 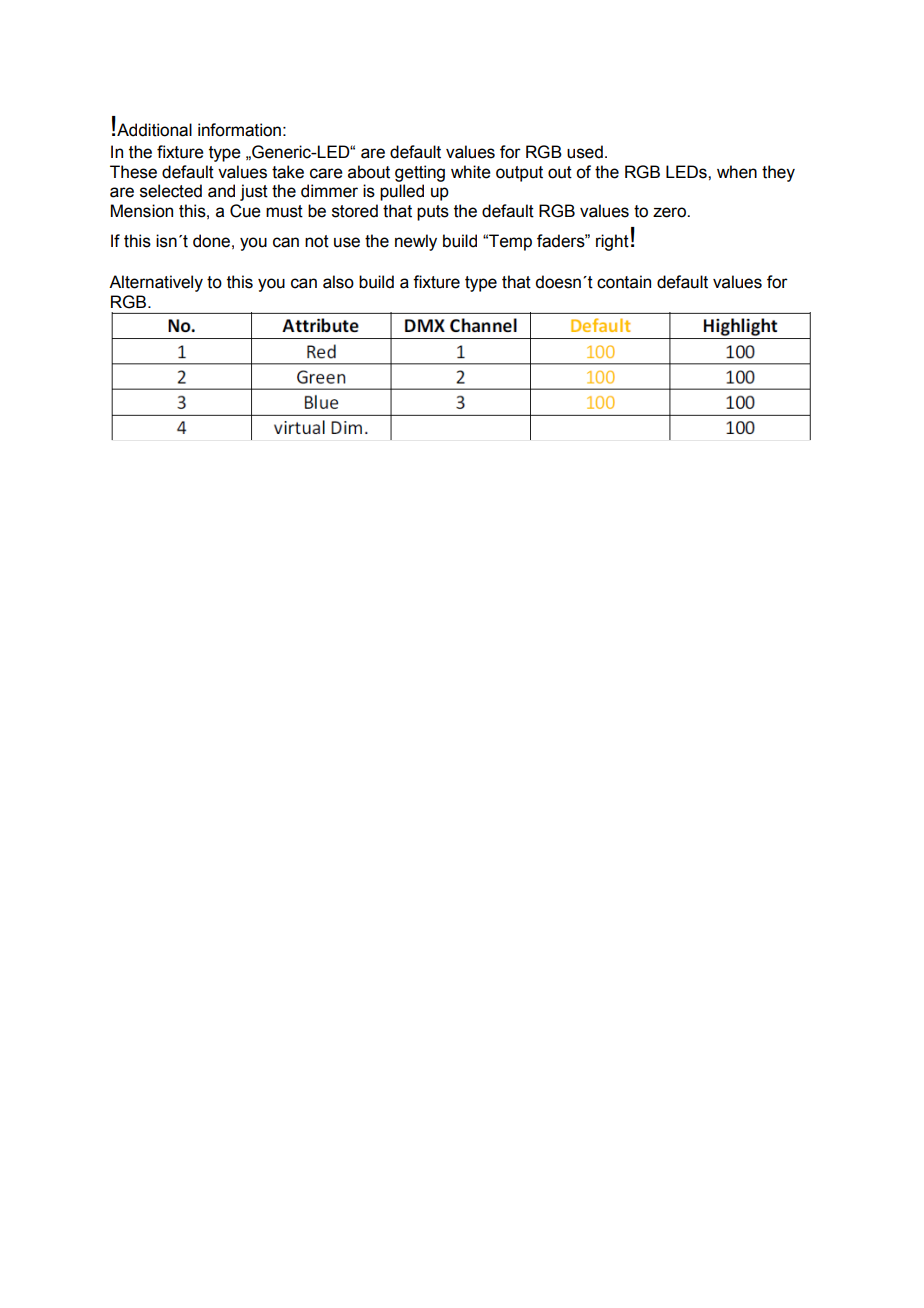 I want to click on puts, so click(x=433, y=213).
